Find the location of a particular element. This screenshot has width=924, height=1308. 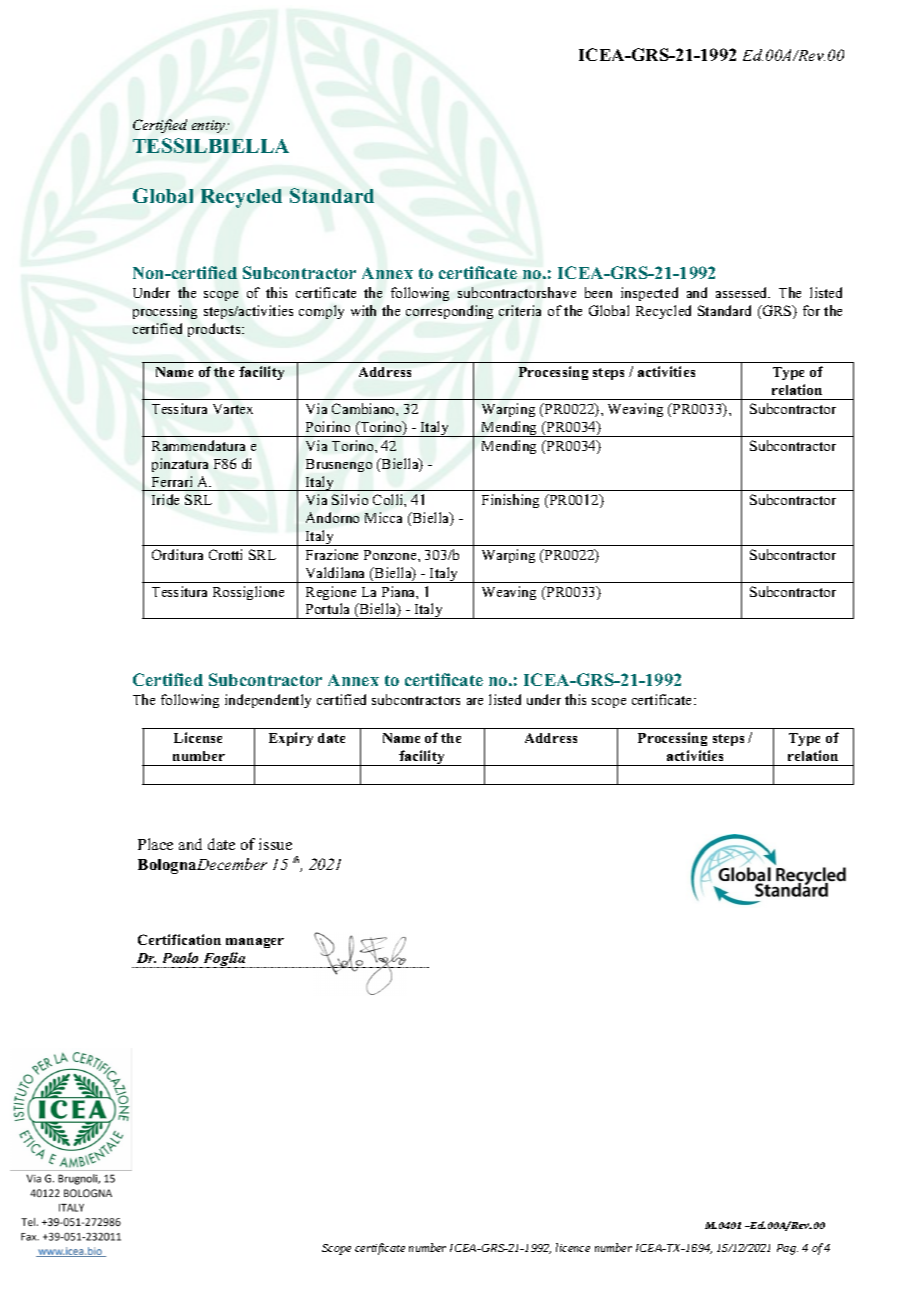

independently is located at coordinates (268, 701).
